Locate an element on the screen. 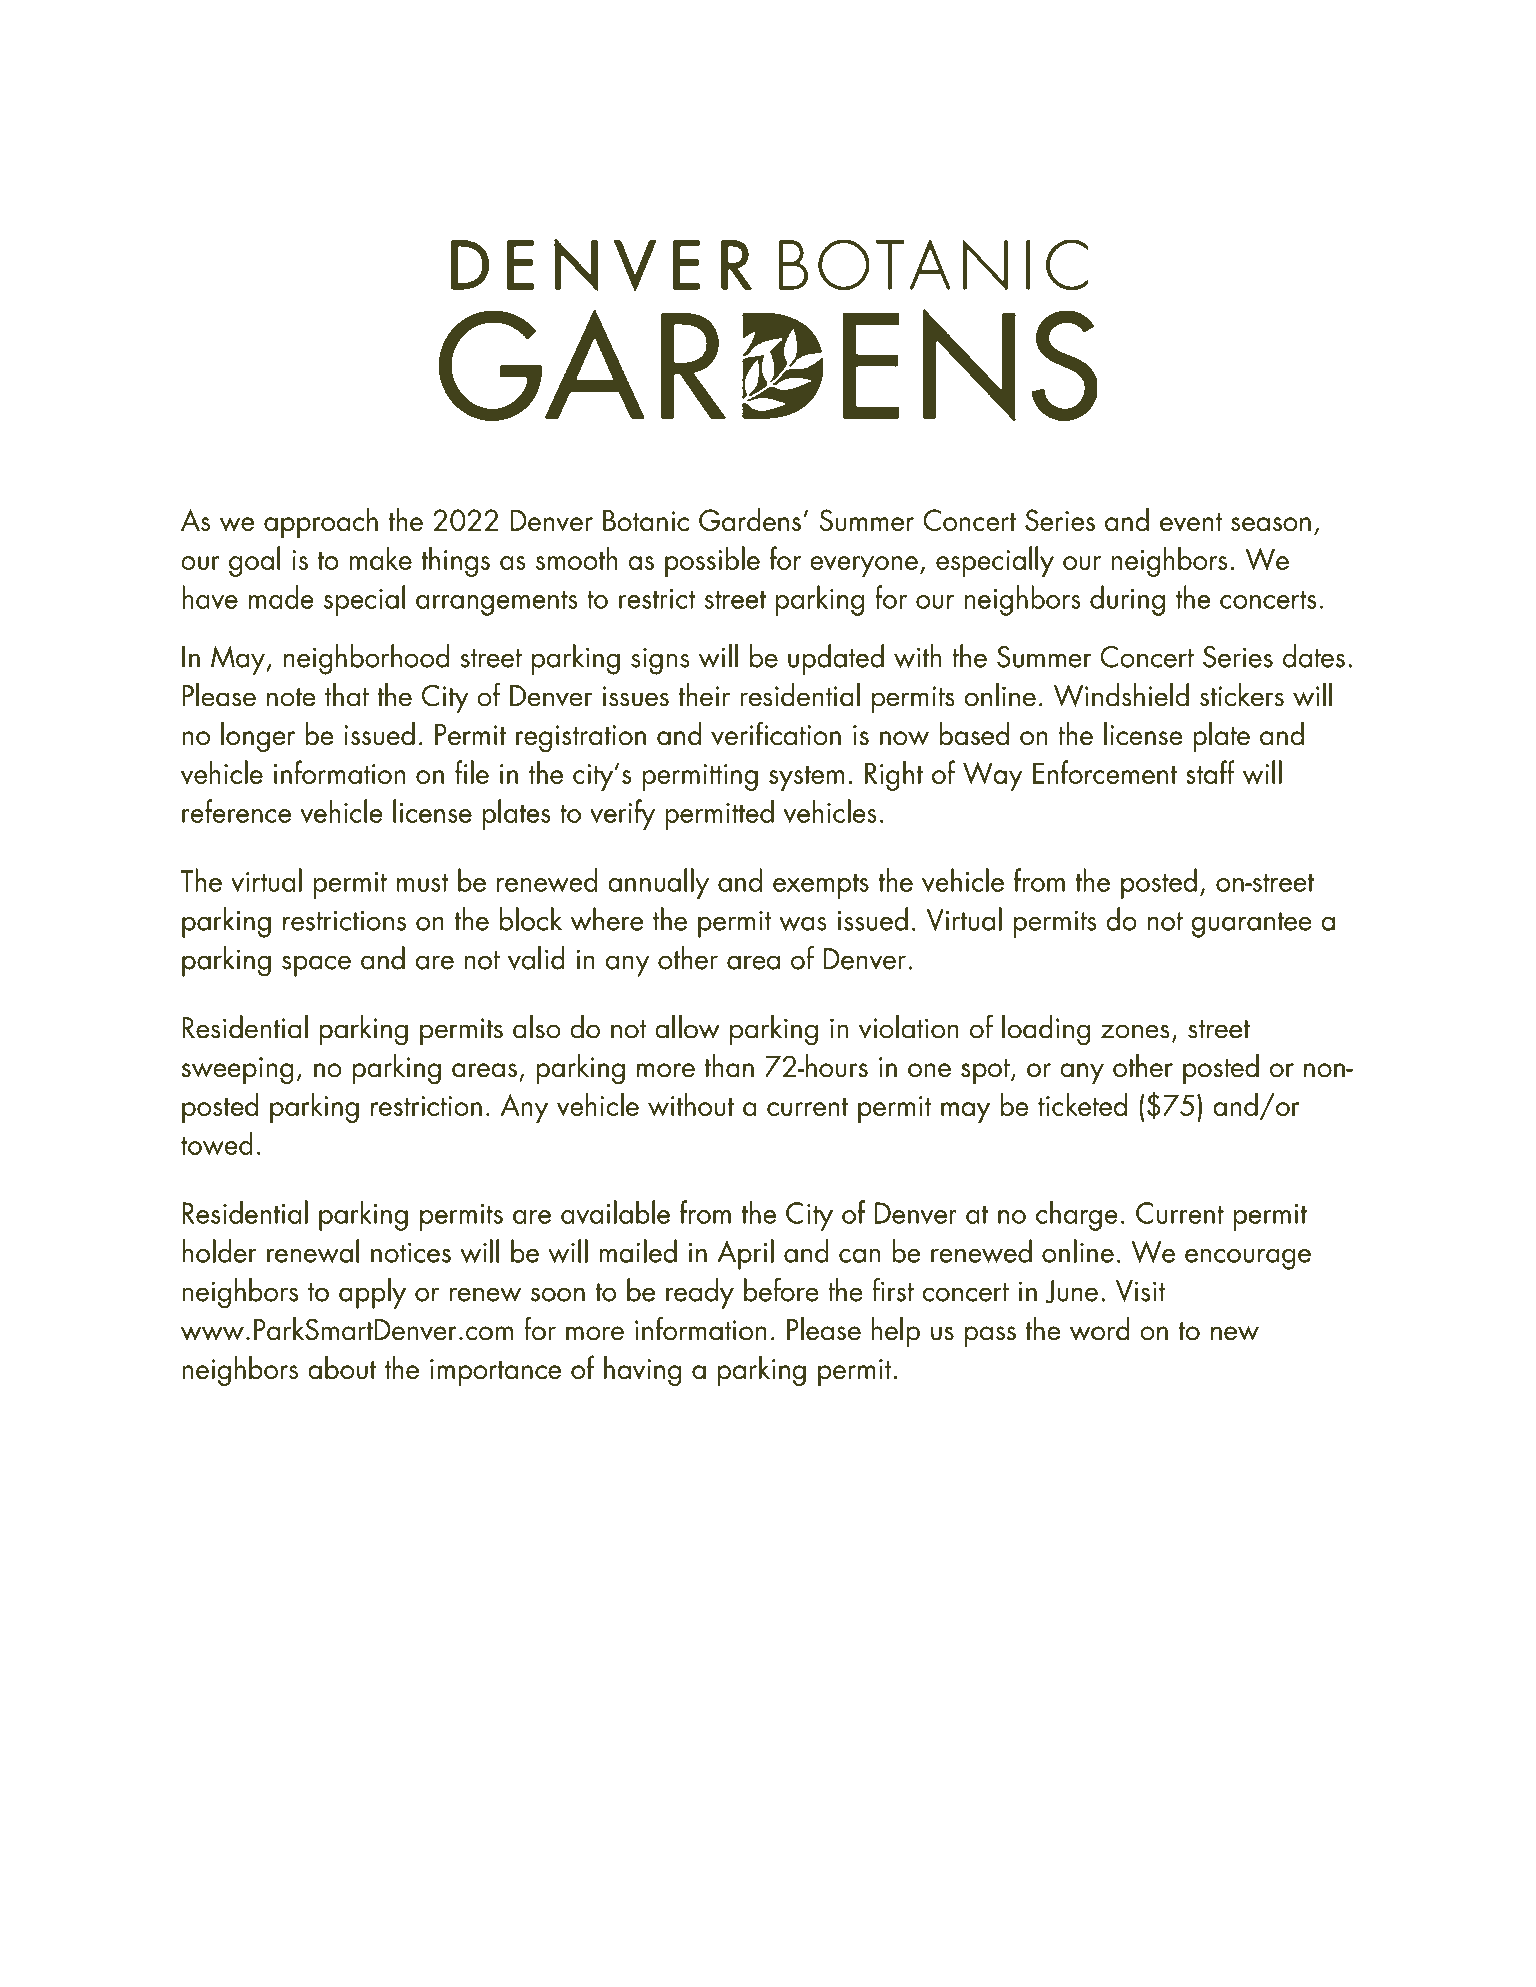 This screenshot has width=1536, height=1987. having is located at coordinates (642, 1371).
